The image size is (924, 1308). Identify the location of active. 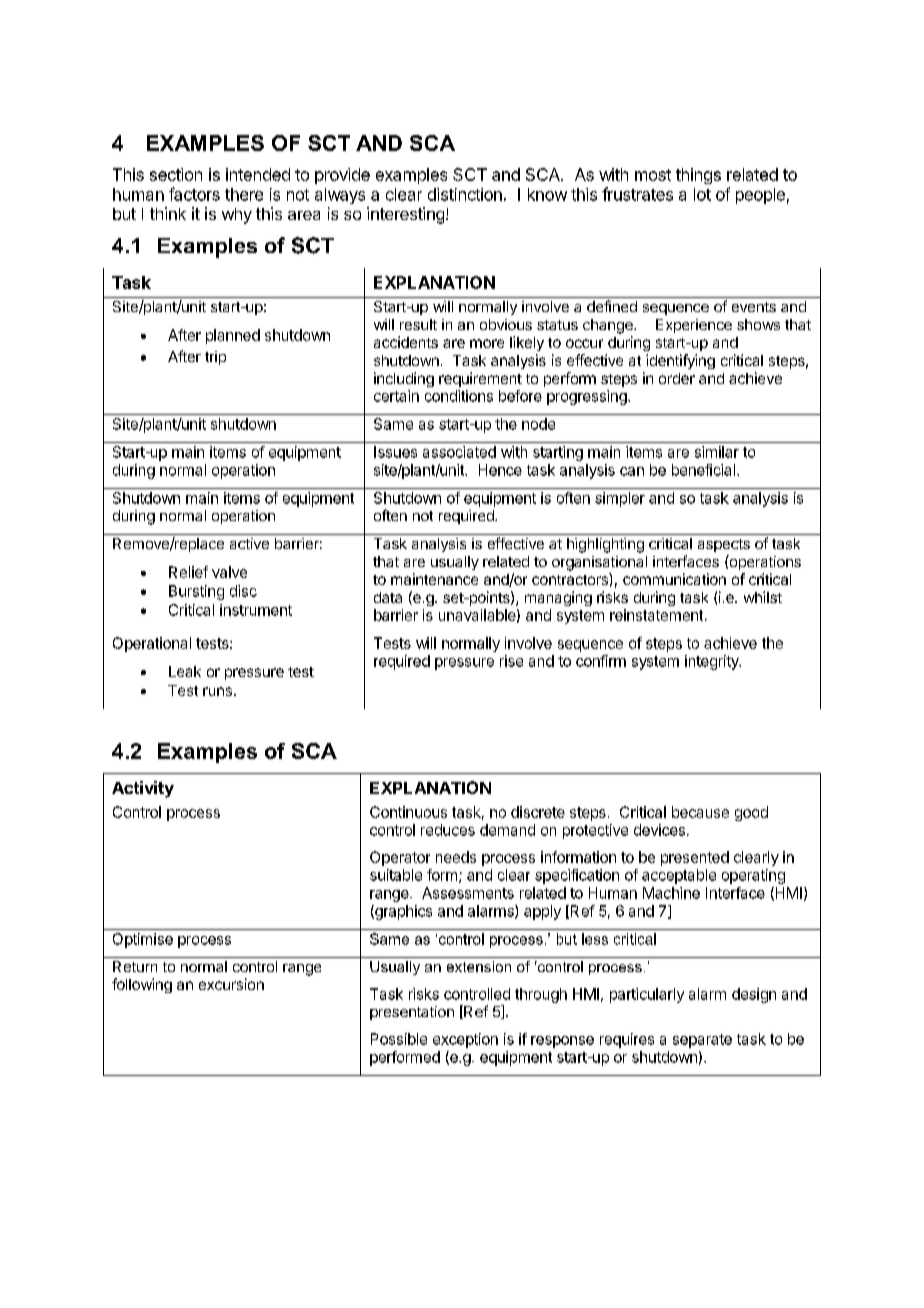
(249, 543).
